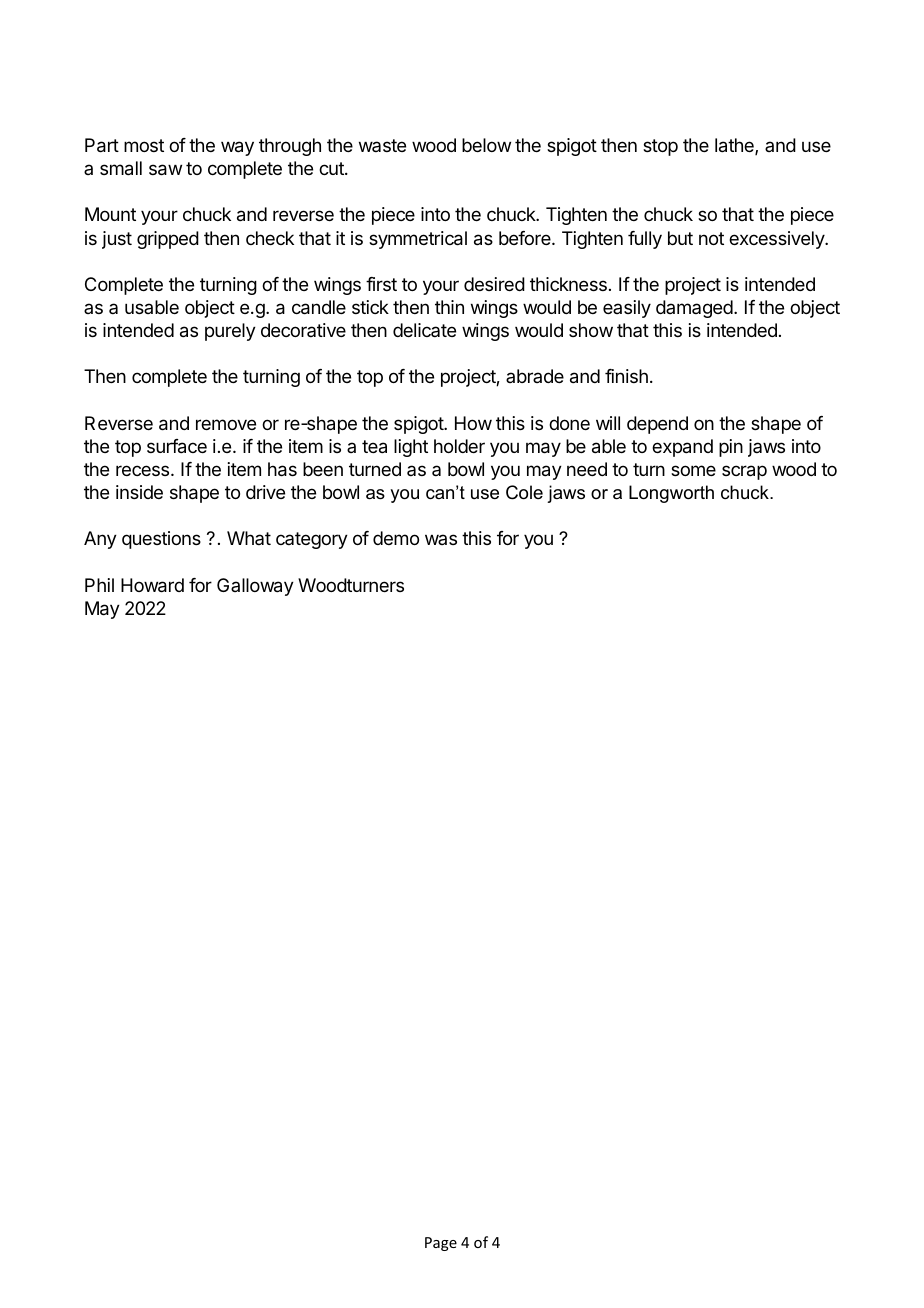 The width and height of the page is (924, 1308). I want to click on Galloway, so click(255, 587).
